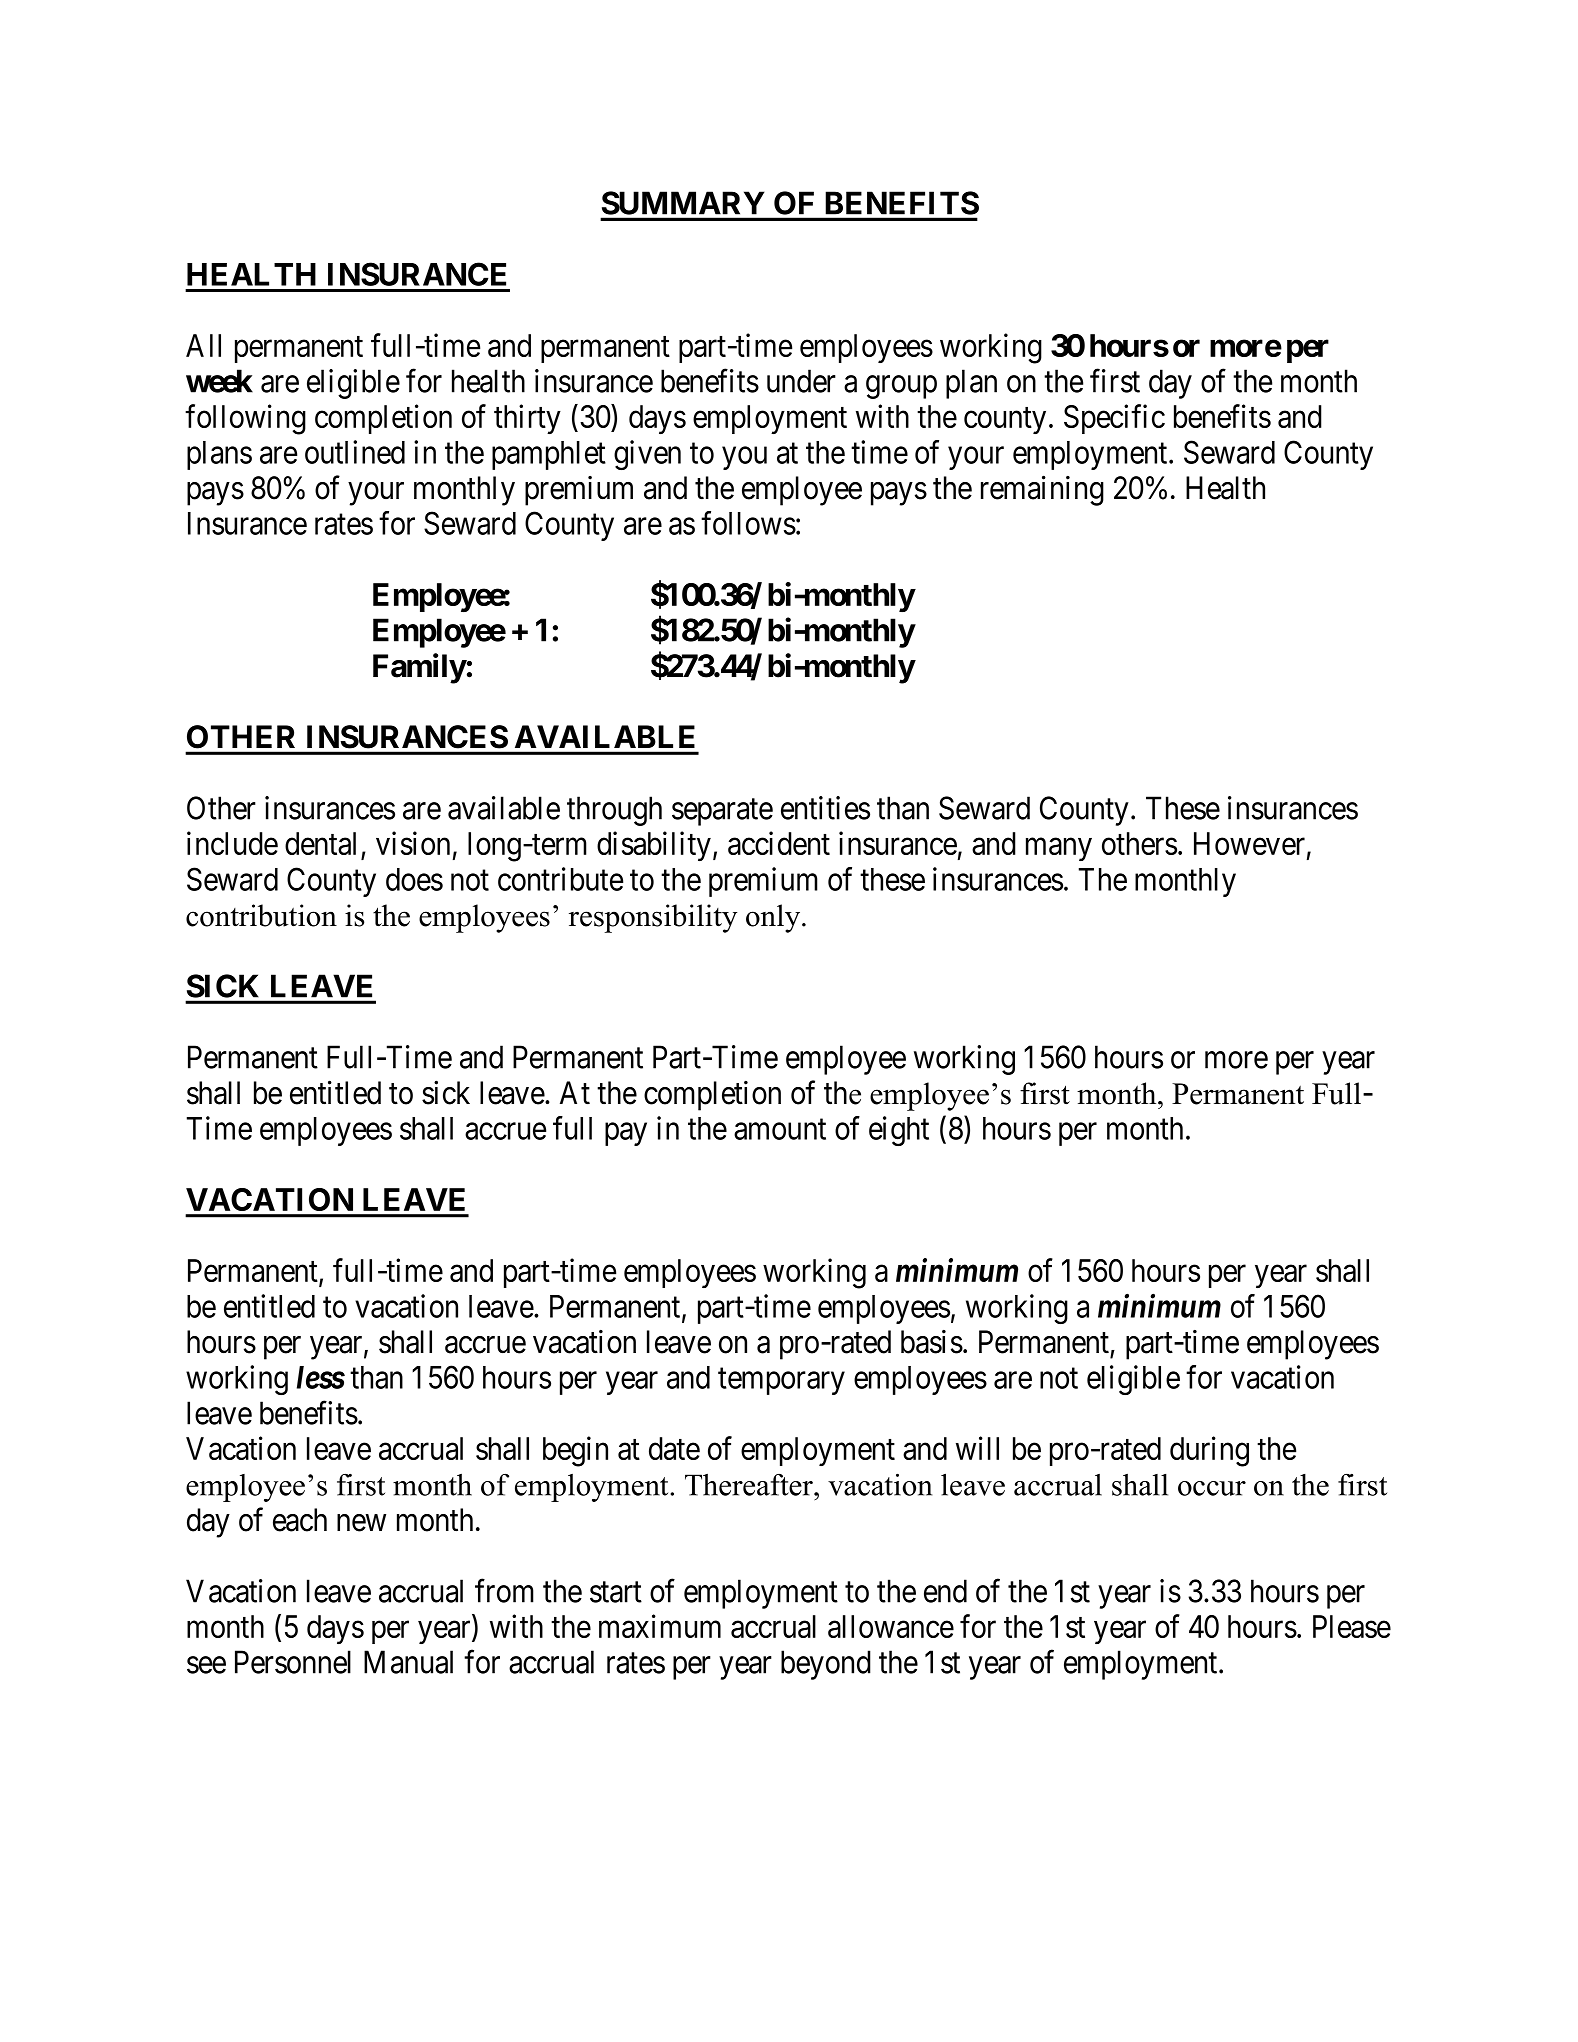  I want to click on Please, so click(1352, 1626).
